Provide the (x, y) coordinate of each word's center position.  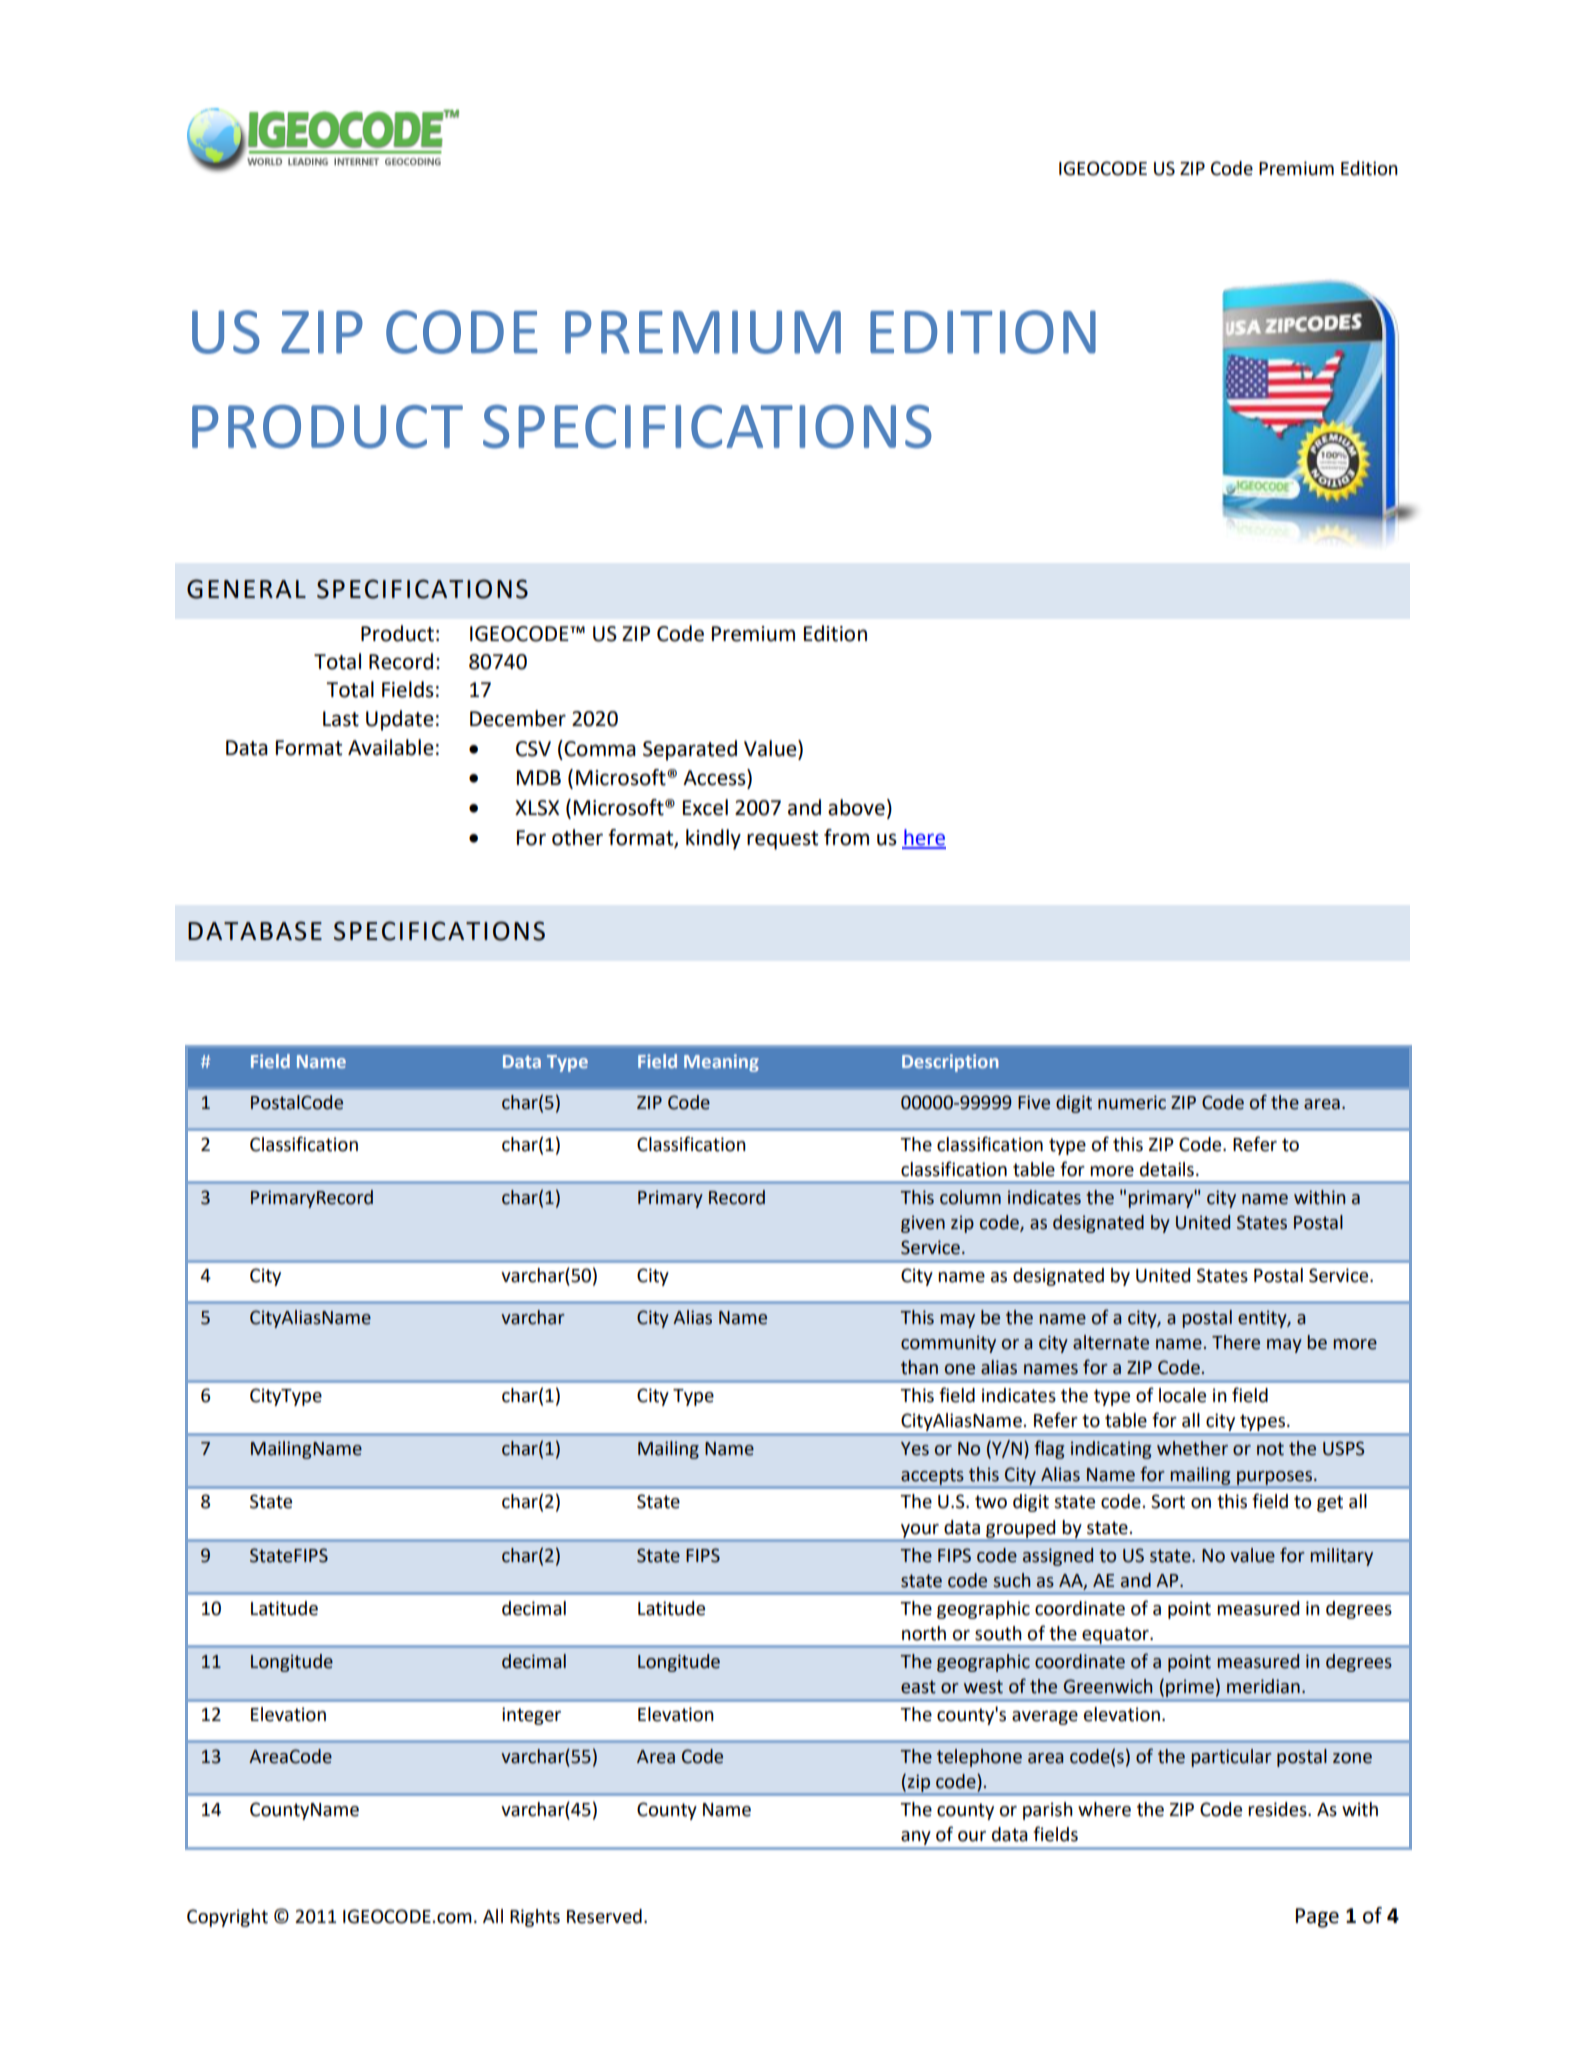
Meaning (721, 1063)
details (1167, 1169)
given (923, 1224)
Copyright (227, 1918)
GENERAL (246, 589)
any (915, 1838)
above (856, 807)
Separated (690, 750)
